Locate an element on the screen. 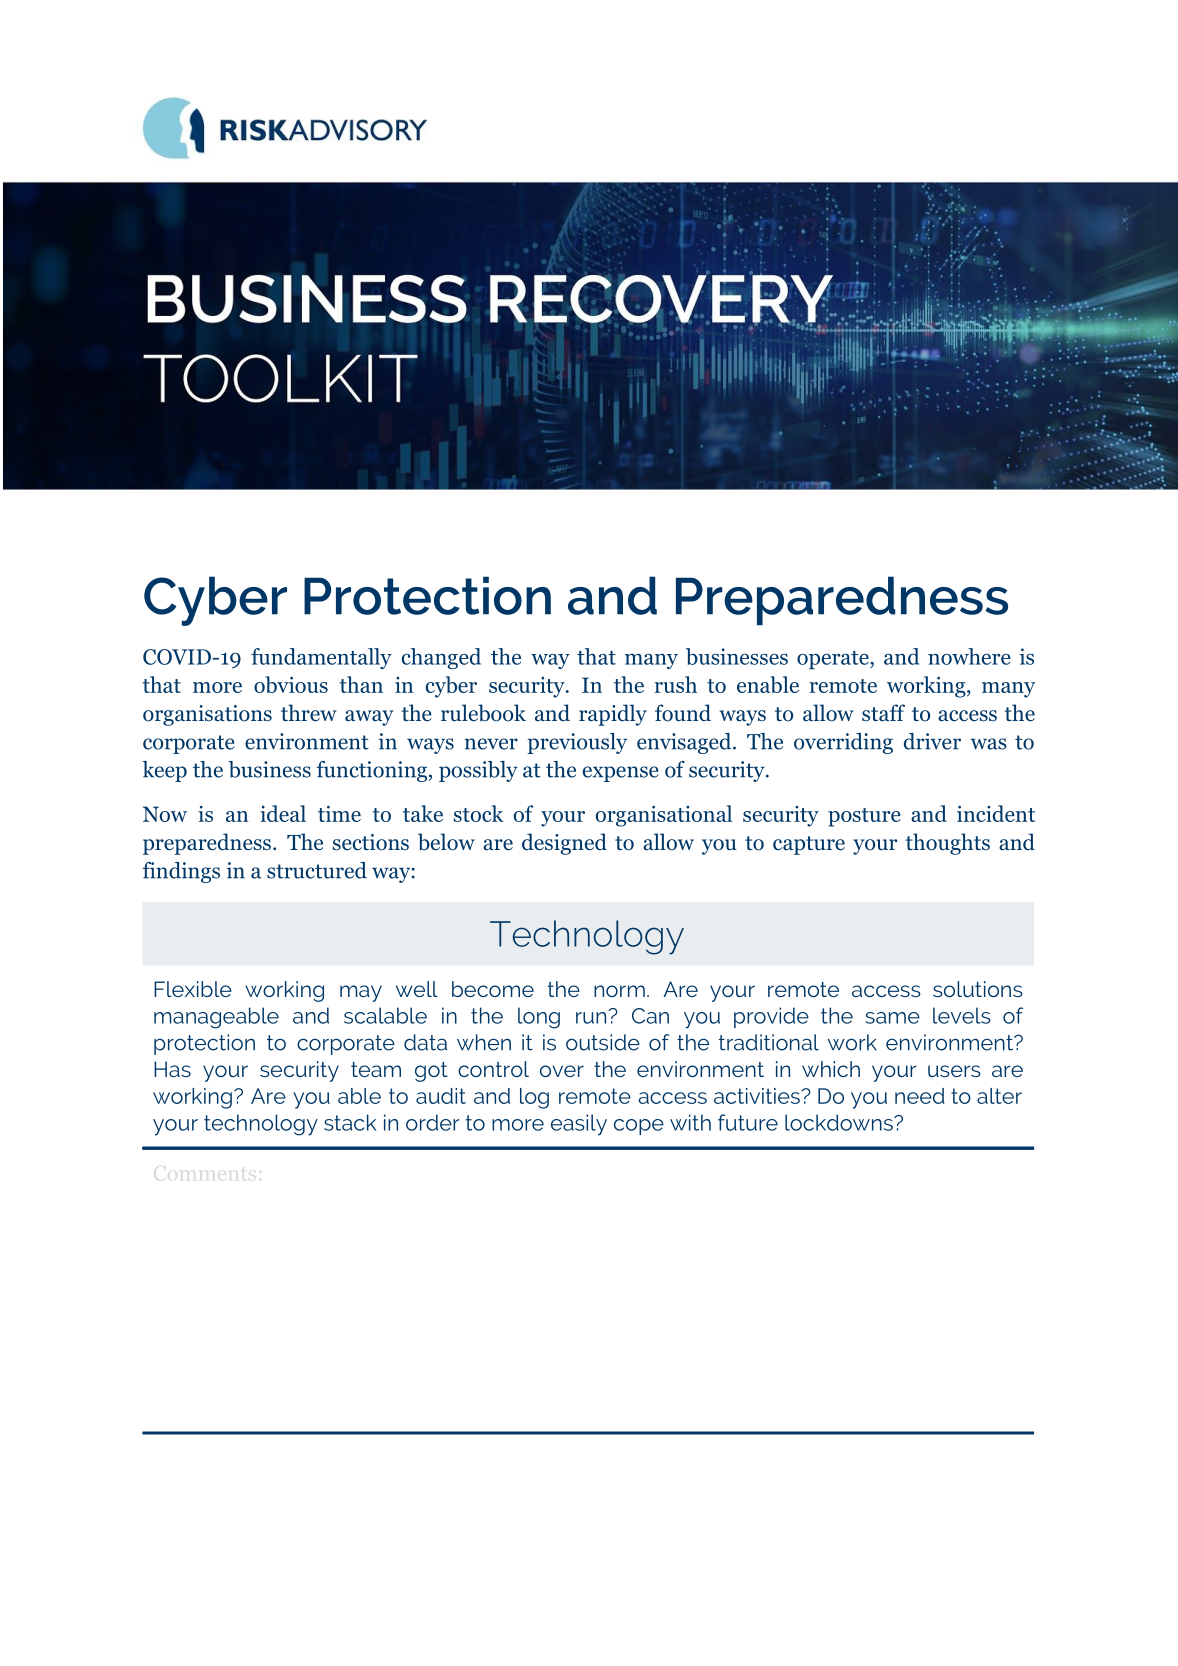 Image resolution: width=1178 pixels, height=1666 pixels. Flexible is located at coordinates (193, 989).
